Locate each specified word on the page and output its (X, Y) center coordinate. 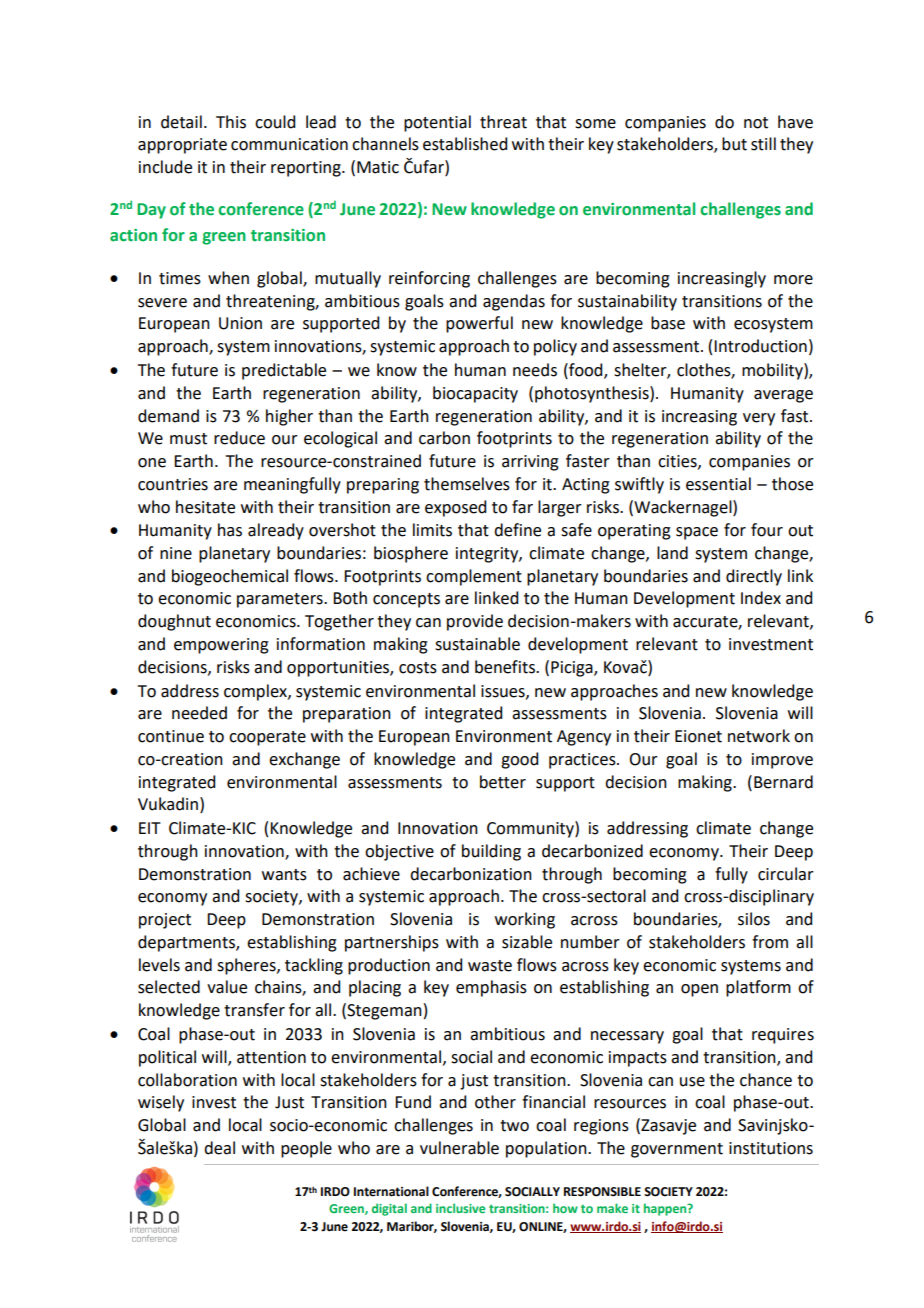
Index (761, 598)
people (306, 1149)
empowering (221, 646)
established (465, 144)
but (734, 144)
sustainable (477, 644)
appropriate (182, 146)
